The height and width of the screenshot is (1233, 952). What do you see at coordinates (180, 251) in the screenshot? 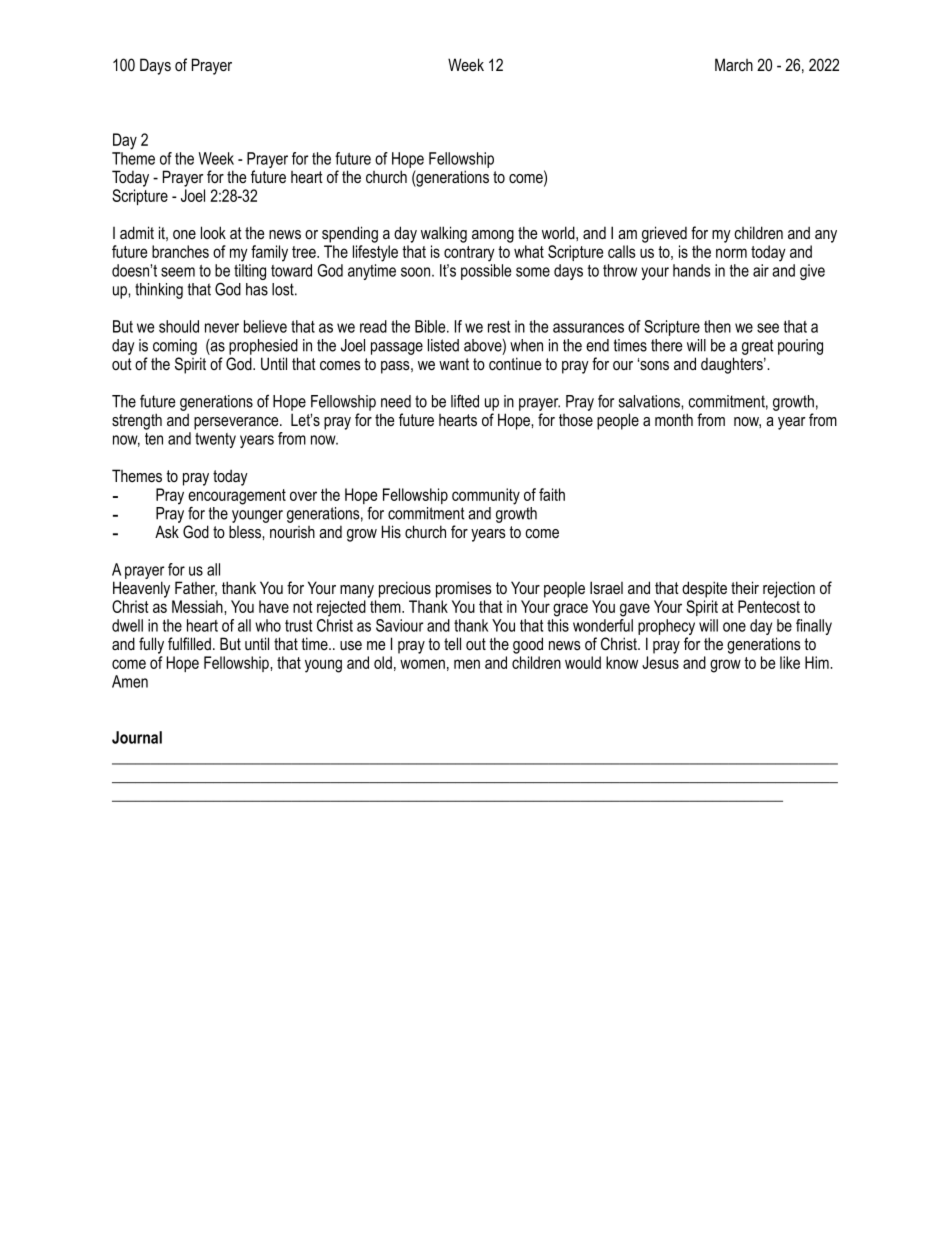
I see `branches` at bounding box center [180, 251].
